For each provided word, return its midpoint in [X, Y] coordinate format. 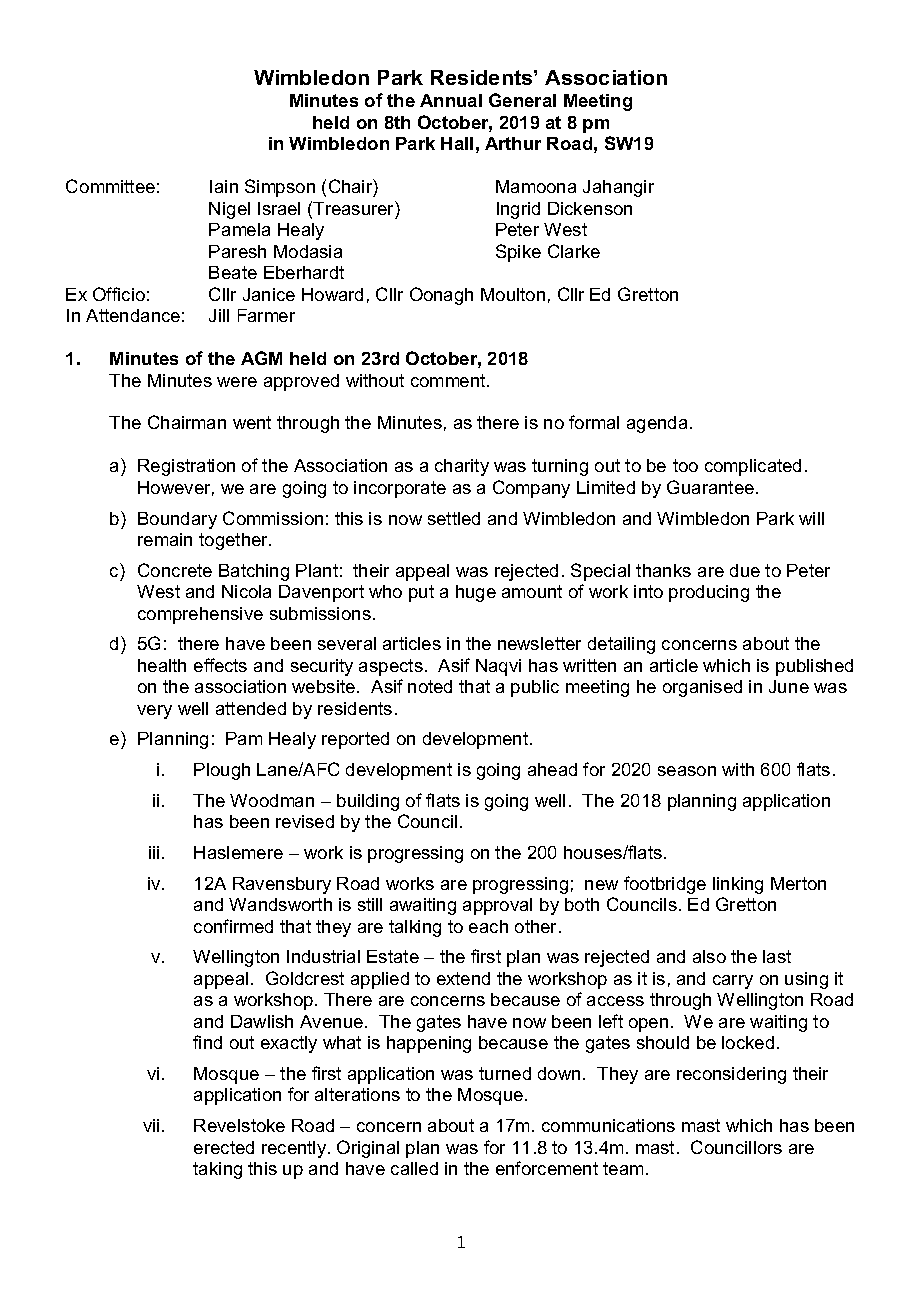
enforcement [547, 1168]
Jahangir [618, 188]
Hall [457, 143]
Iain [224, 186]
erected [224, 1147]
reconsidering [731, 1075]
